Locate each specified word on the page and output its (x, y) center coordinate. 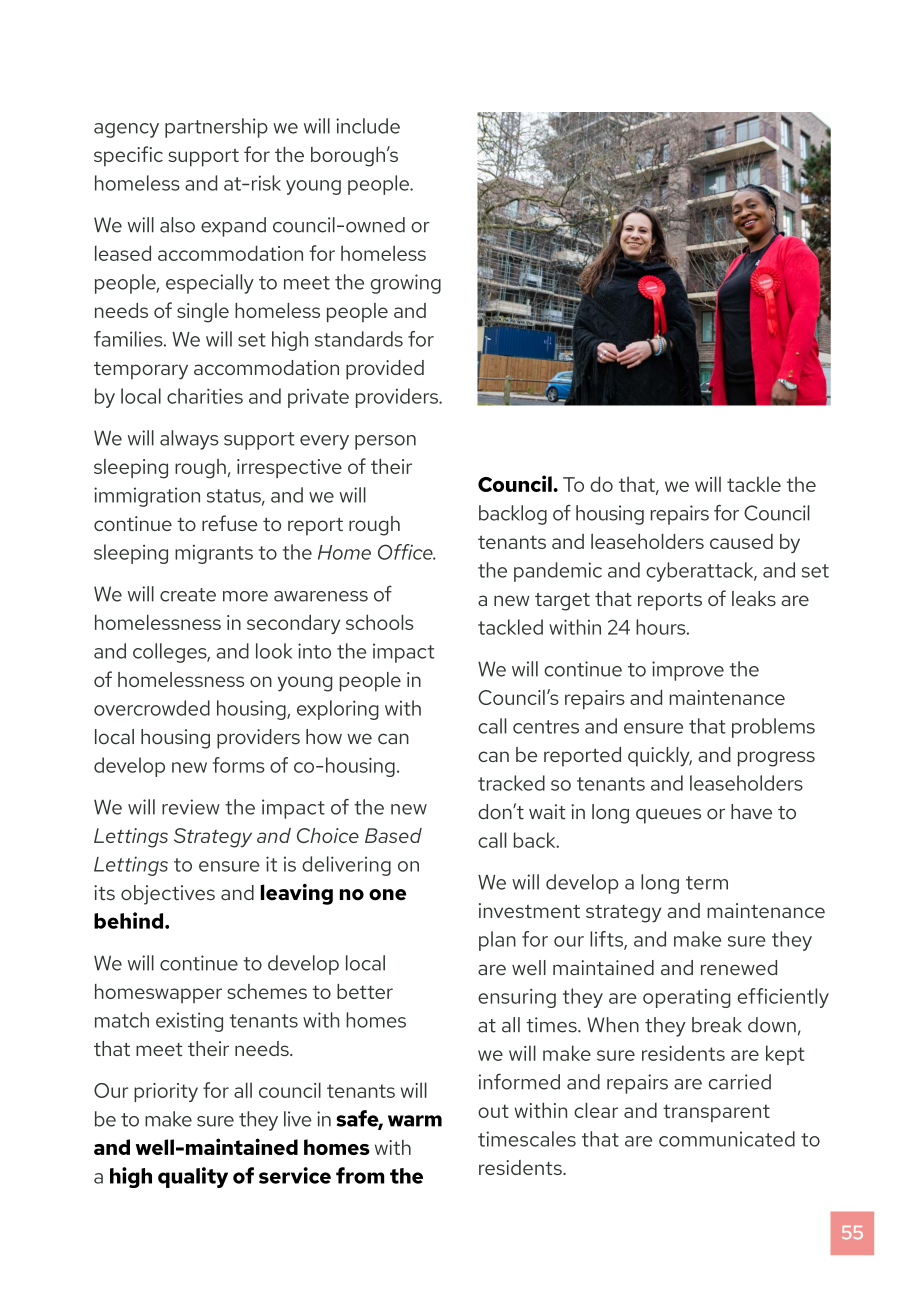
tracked (511, 783)
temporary (141, 371)
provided (385, 370)
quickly (660, 757)
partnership (216, 128)
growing (406, 284)
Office (406, 552)
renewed (739, 968)
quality (193, 1177)
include (368, 126)
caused (741, 541)
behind (130, 920)
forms (239, 765)
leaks (754, 598)
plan (497, 941)
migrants (214, 554)
